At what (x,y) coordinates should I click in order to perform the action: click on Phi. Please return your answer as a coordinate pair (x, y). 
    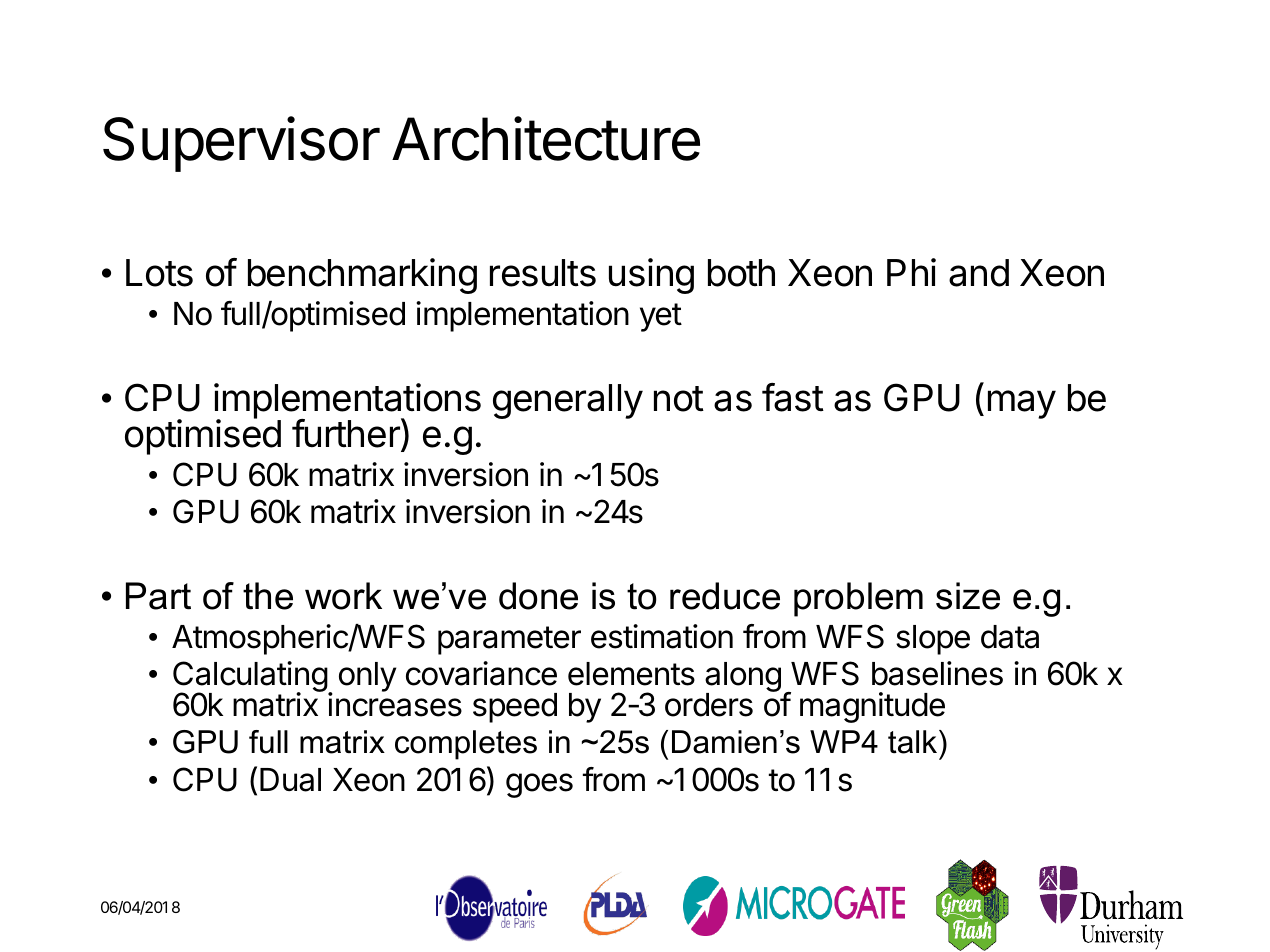
    Looking at the image, I should click on (911, 272).
